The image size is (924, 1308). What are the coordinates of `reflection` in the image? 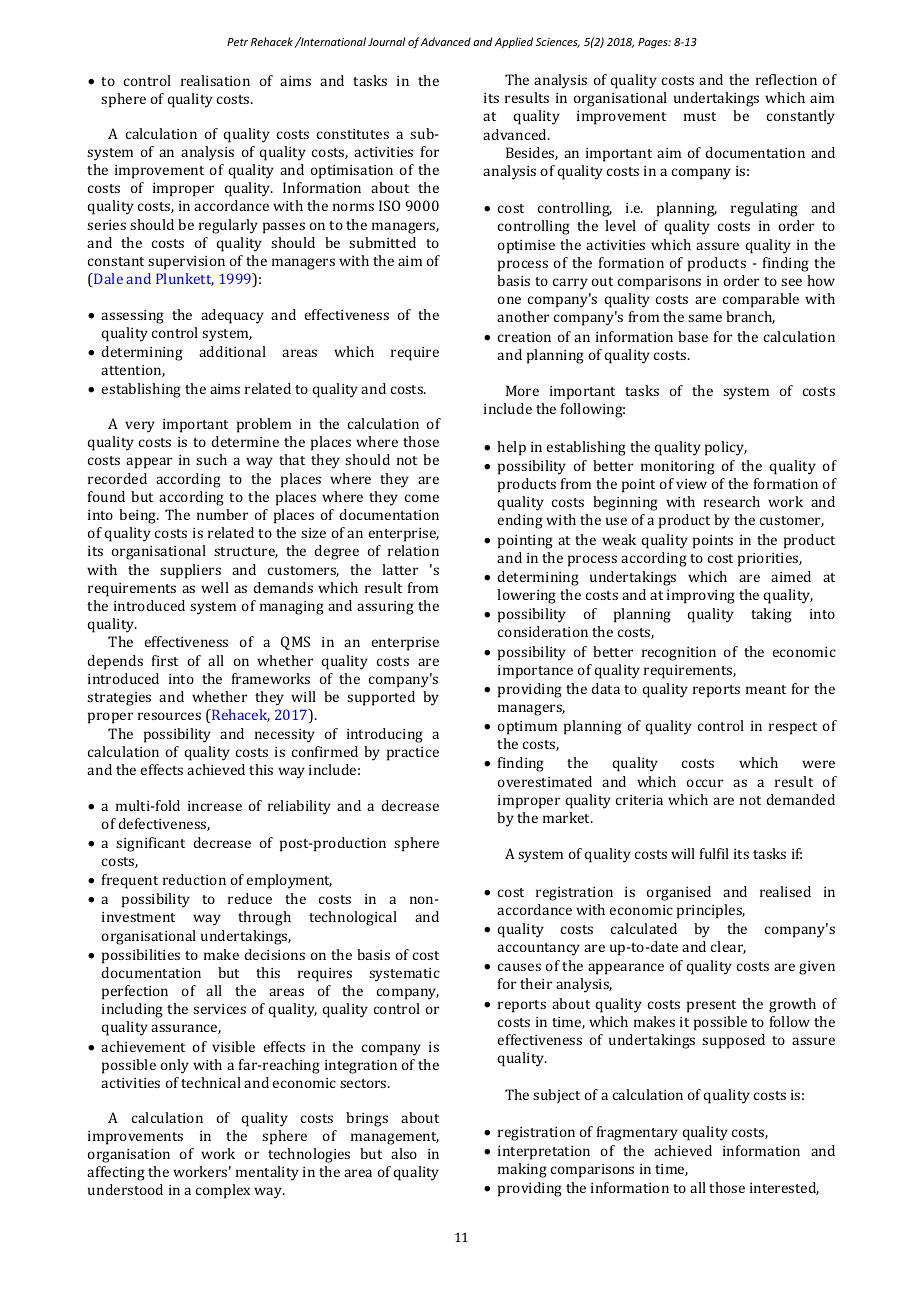 It's located at (786, 79).
